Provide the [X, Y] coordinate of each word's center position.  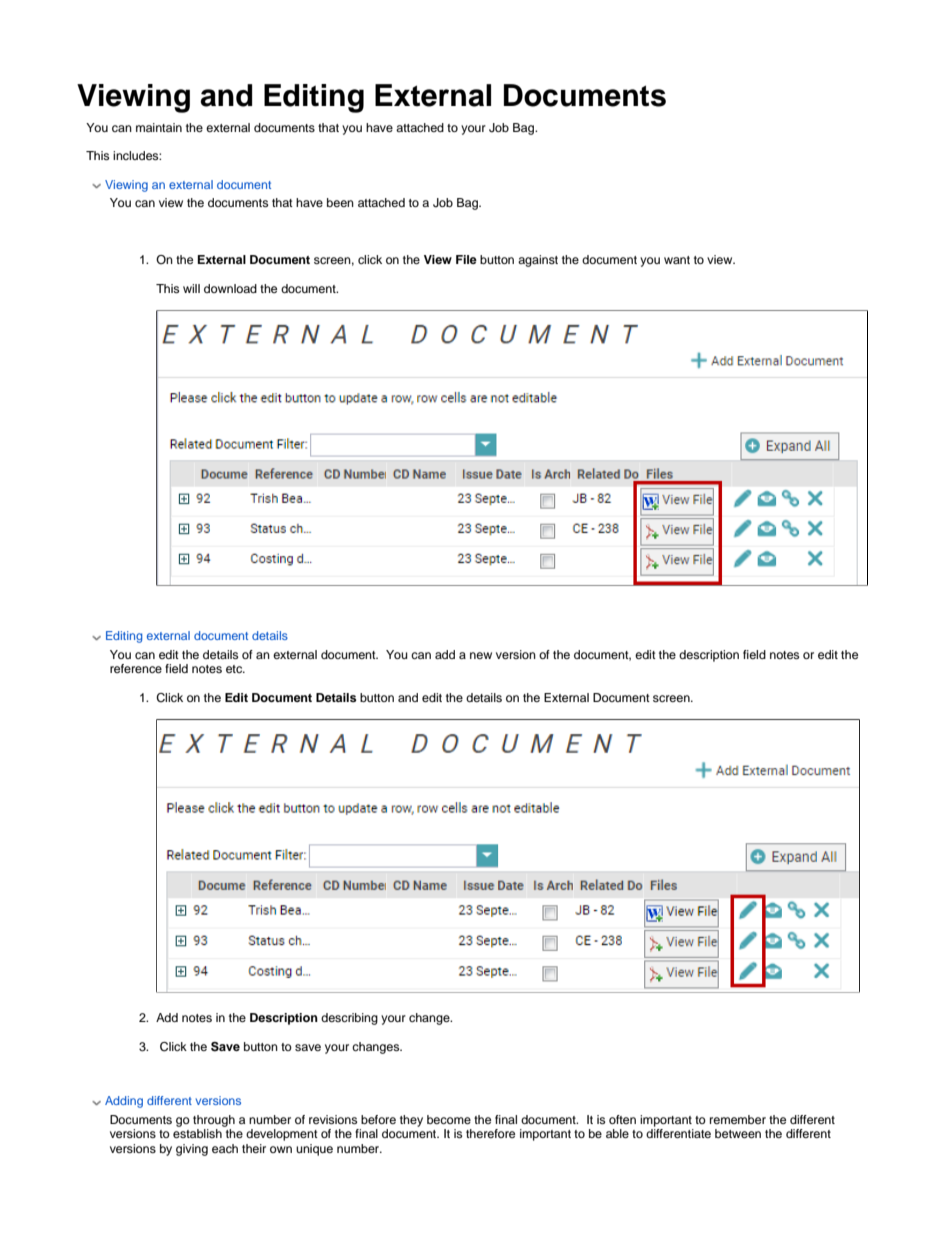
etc [235, 669]
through [214, 1121]
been [340, 202]
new [481, 655]
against [538, 261]
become [449, 1119]
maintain [159, 127]
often [622, 1119]
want [677, 260]
